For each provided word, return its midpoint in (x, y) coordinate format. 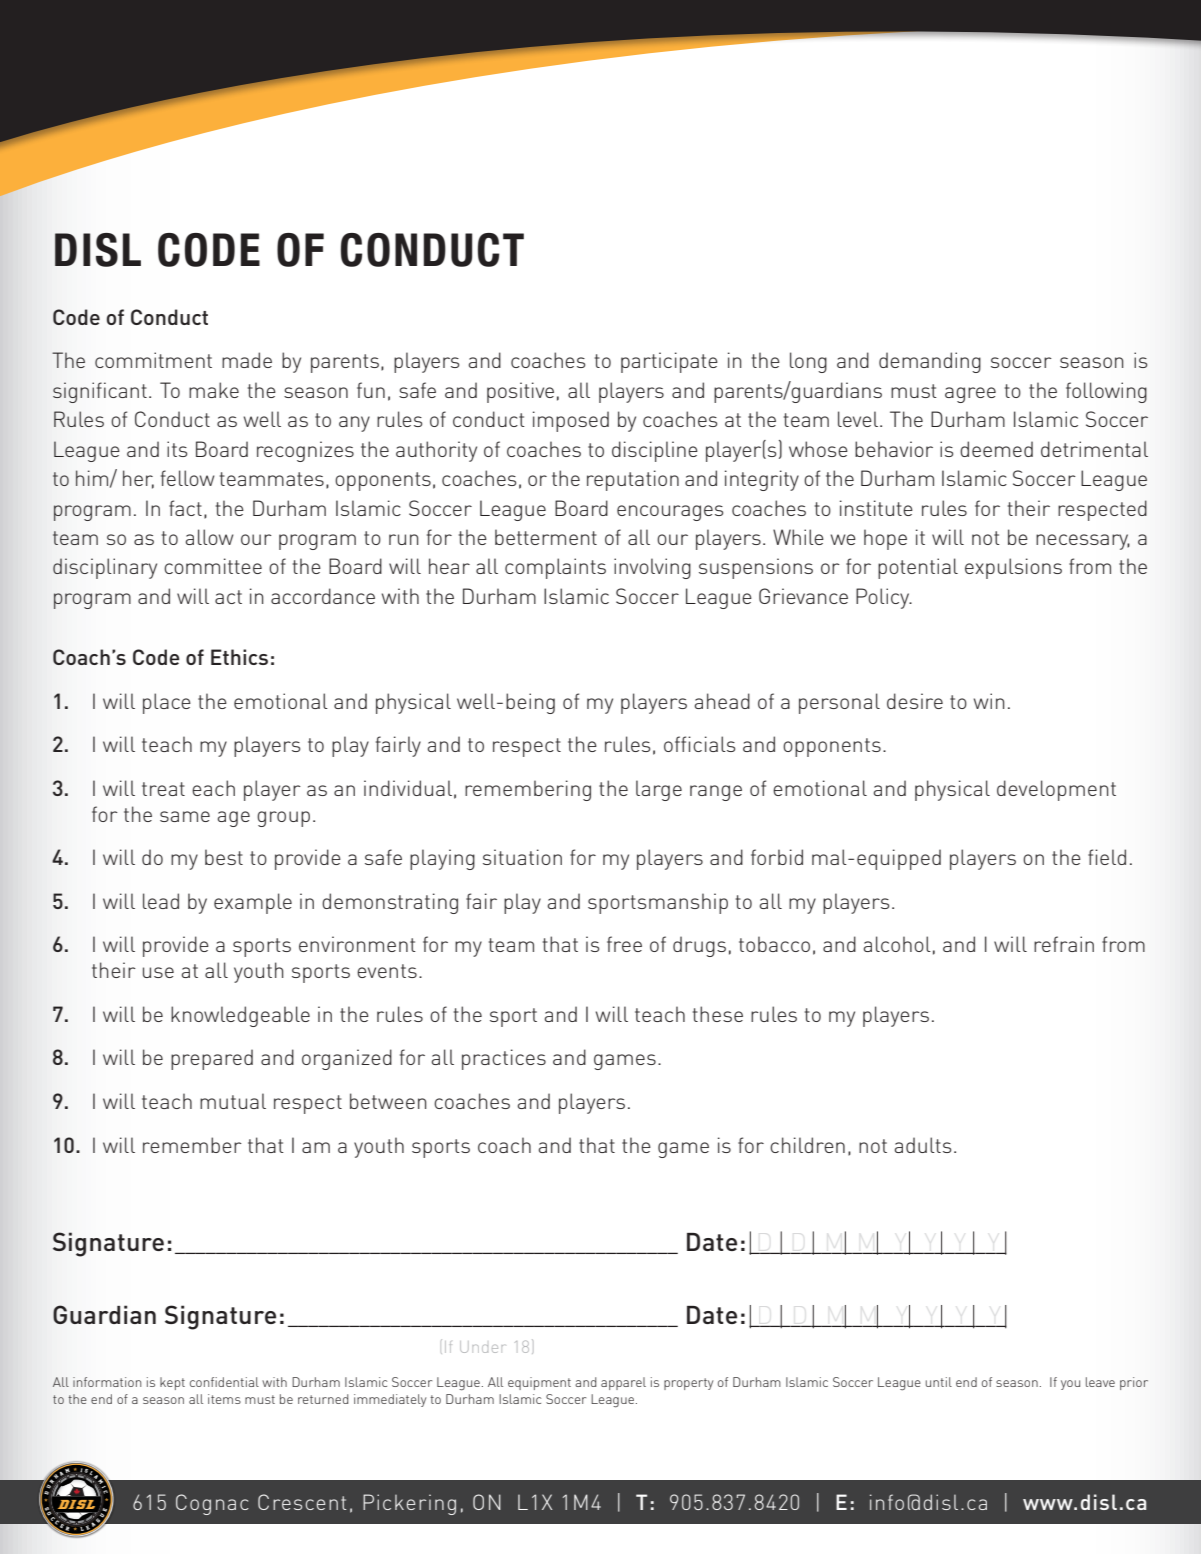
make (214, 390)
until (939, 1382)
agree (970, 395)
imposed (571, 421)
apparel (623, 1383)
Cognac (212, 1504)
